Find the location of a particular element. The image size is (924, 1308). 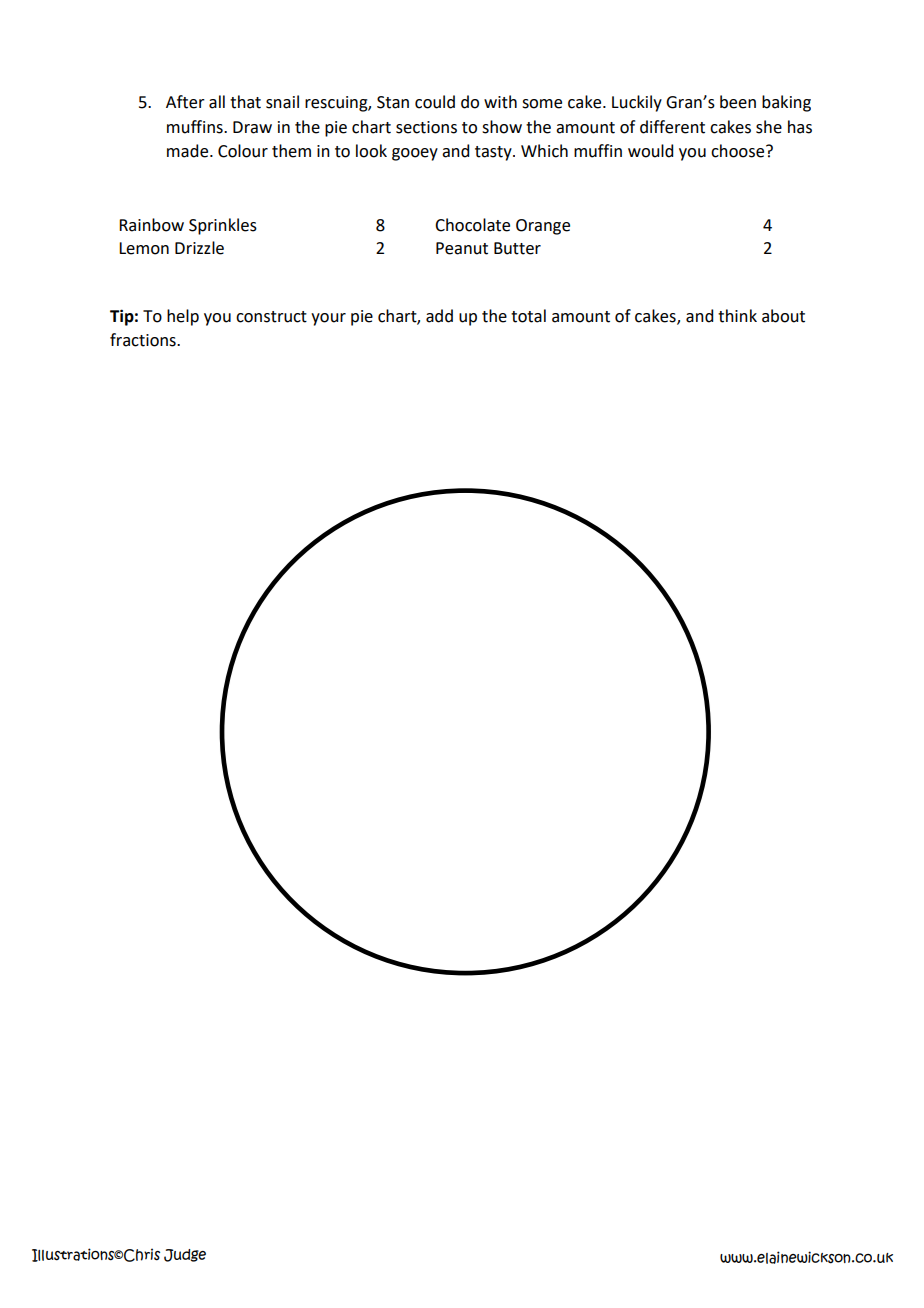

Sprinkles is located at coordinates (223, 226).
